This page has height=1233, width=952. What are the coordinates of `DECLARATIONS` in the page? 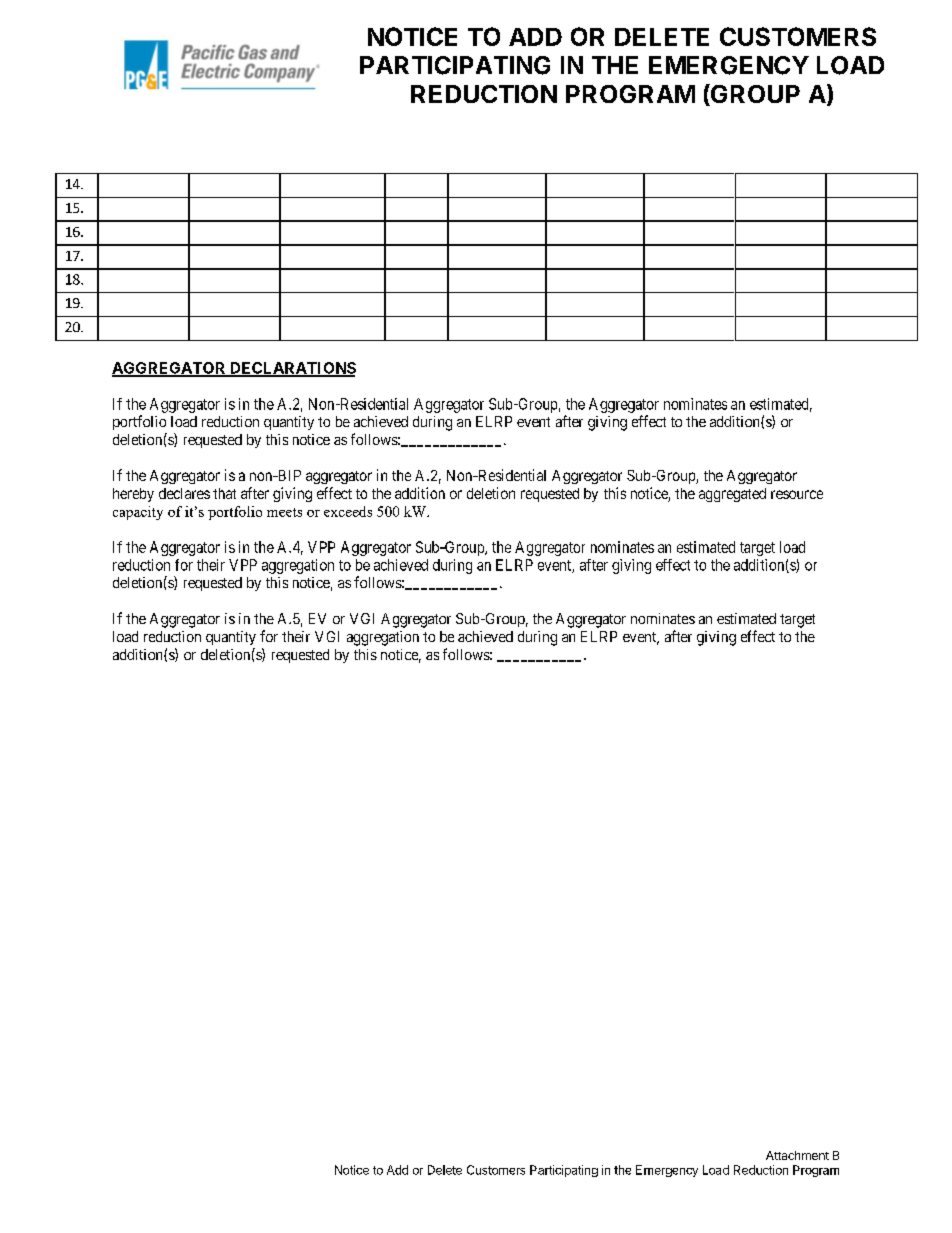 It's located at (292, 369).
